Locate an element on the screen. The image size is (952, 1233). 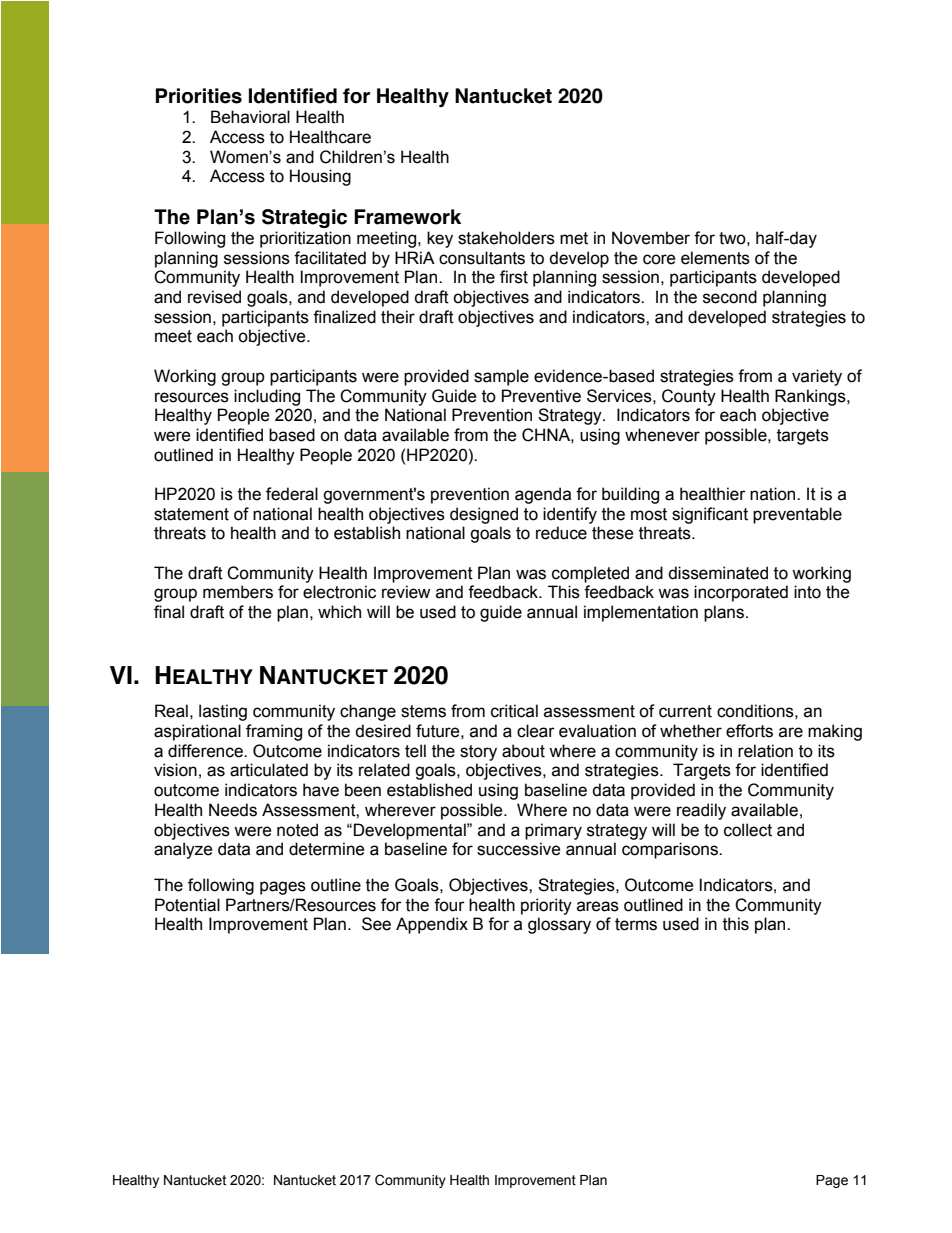
incorporated is located at coordinates (741, 593).
